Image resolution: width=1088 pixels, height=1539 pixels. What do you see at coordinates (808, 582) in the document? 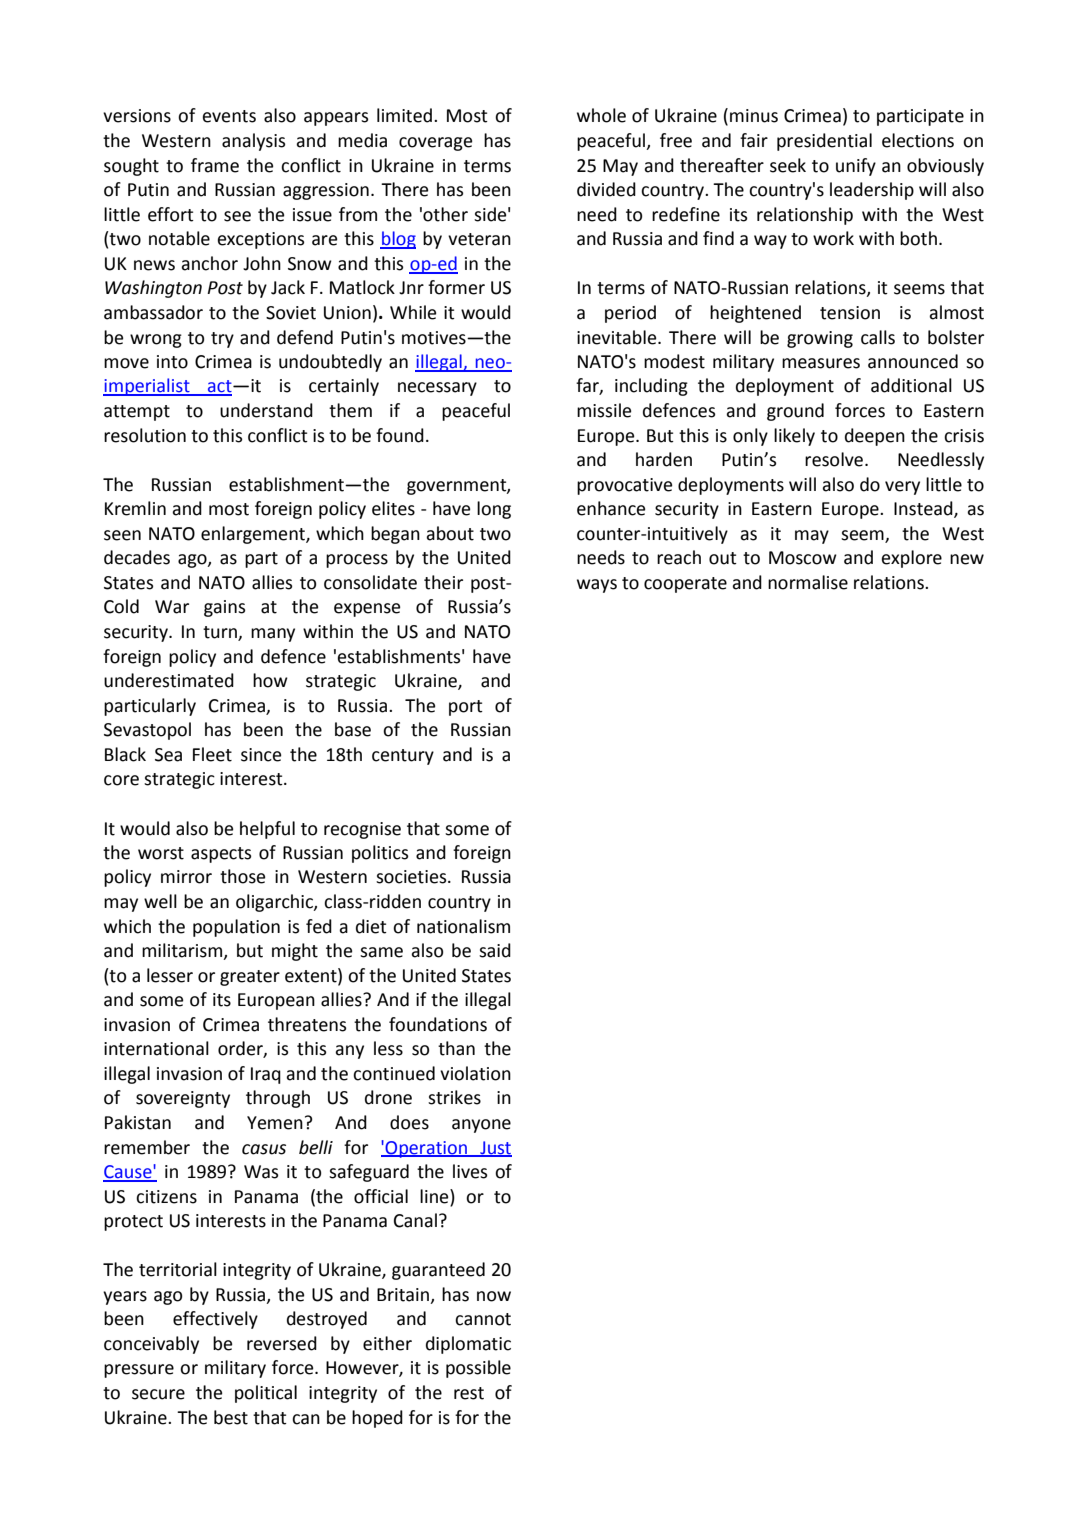
I see `normalise` at bounding box center [808, 582].
